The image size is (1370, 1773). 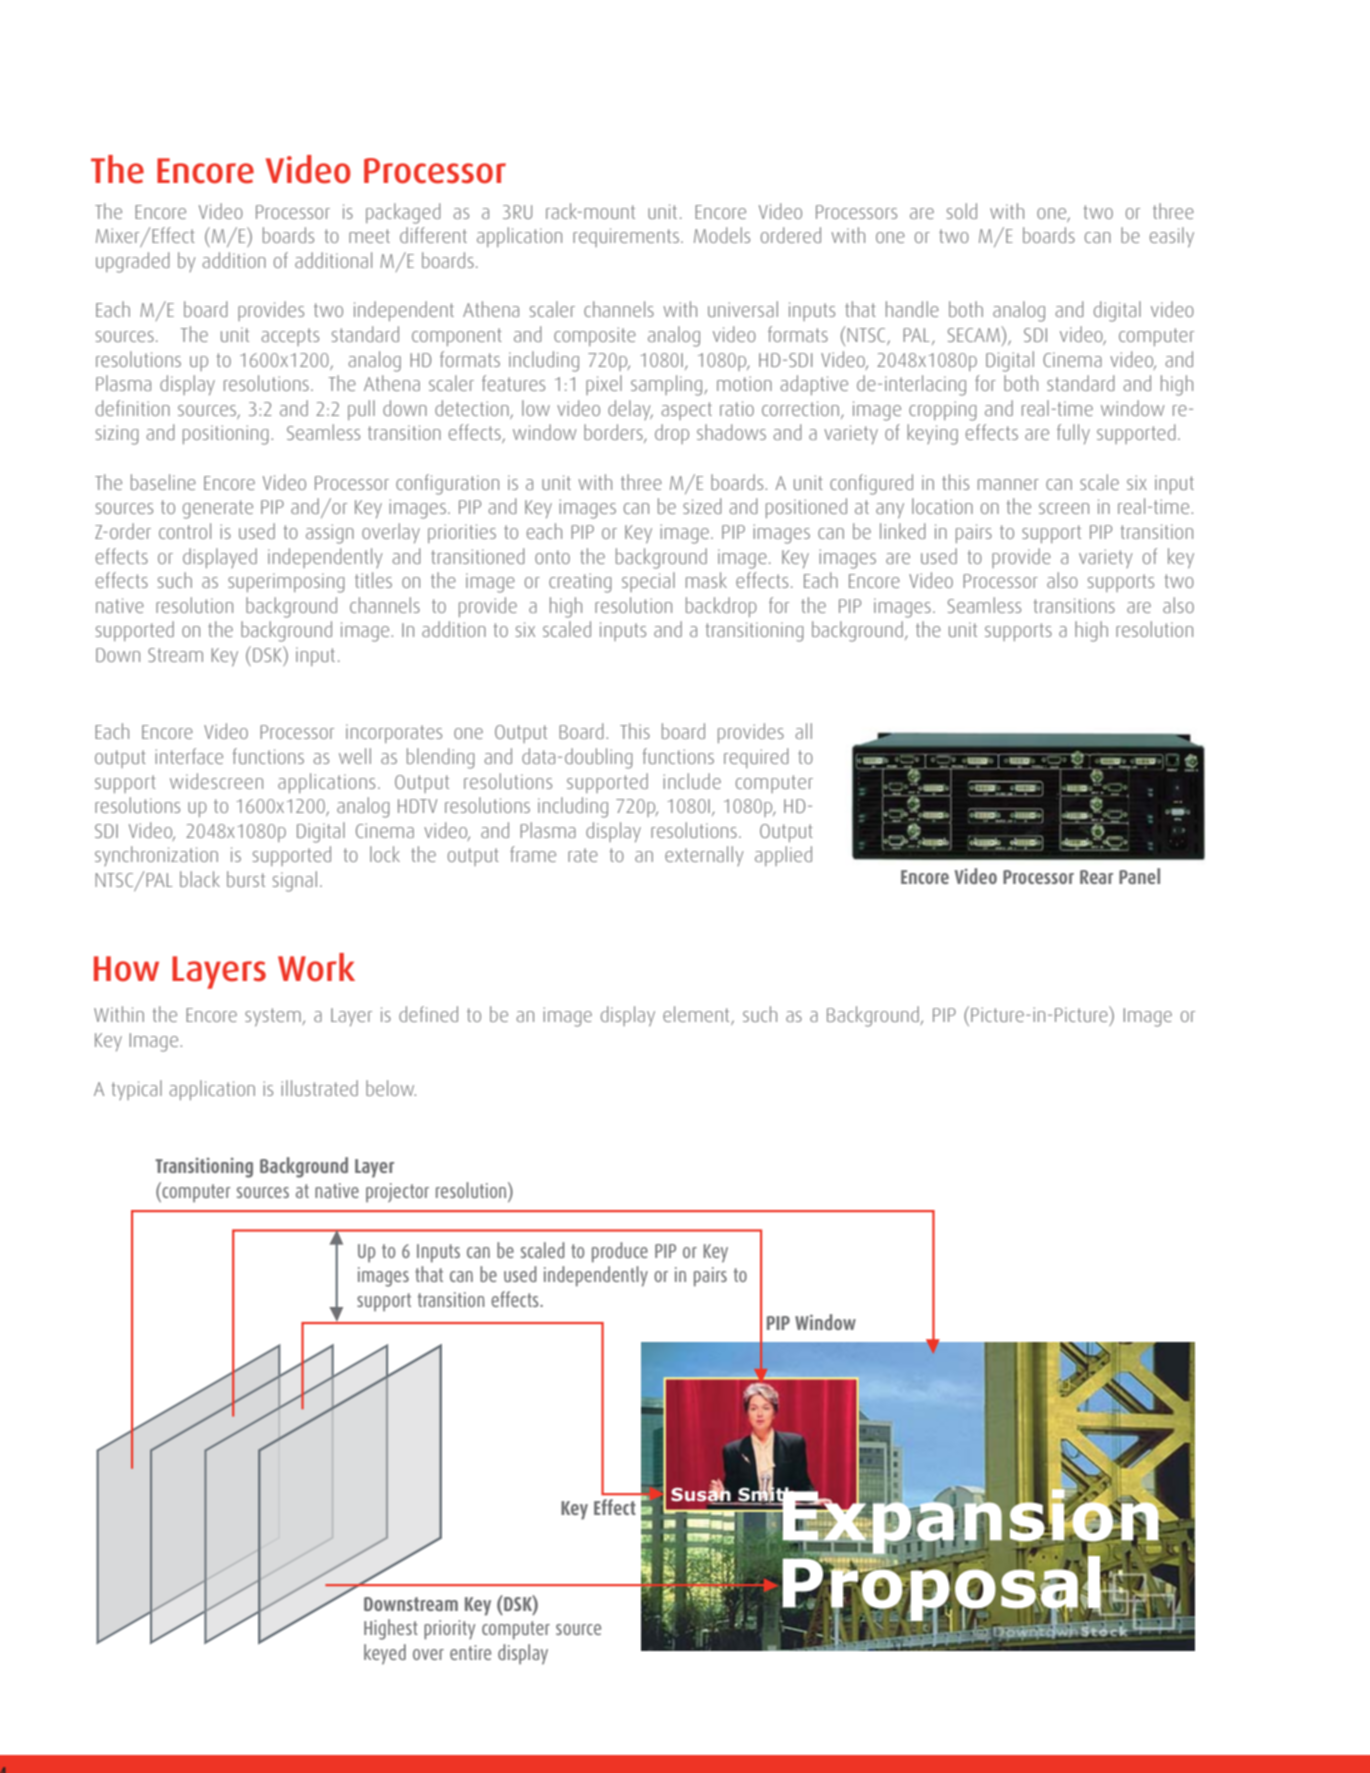 What do you see at coordinates (189, 756) in the screenshot?
I see `interface` at bounding box center [189, 756].
